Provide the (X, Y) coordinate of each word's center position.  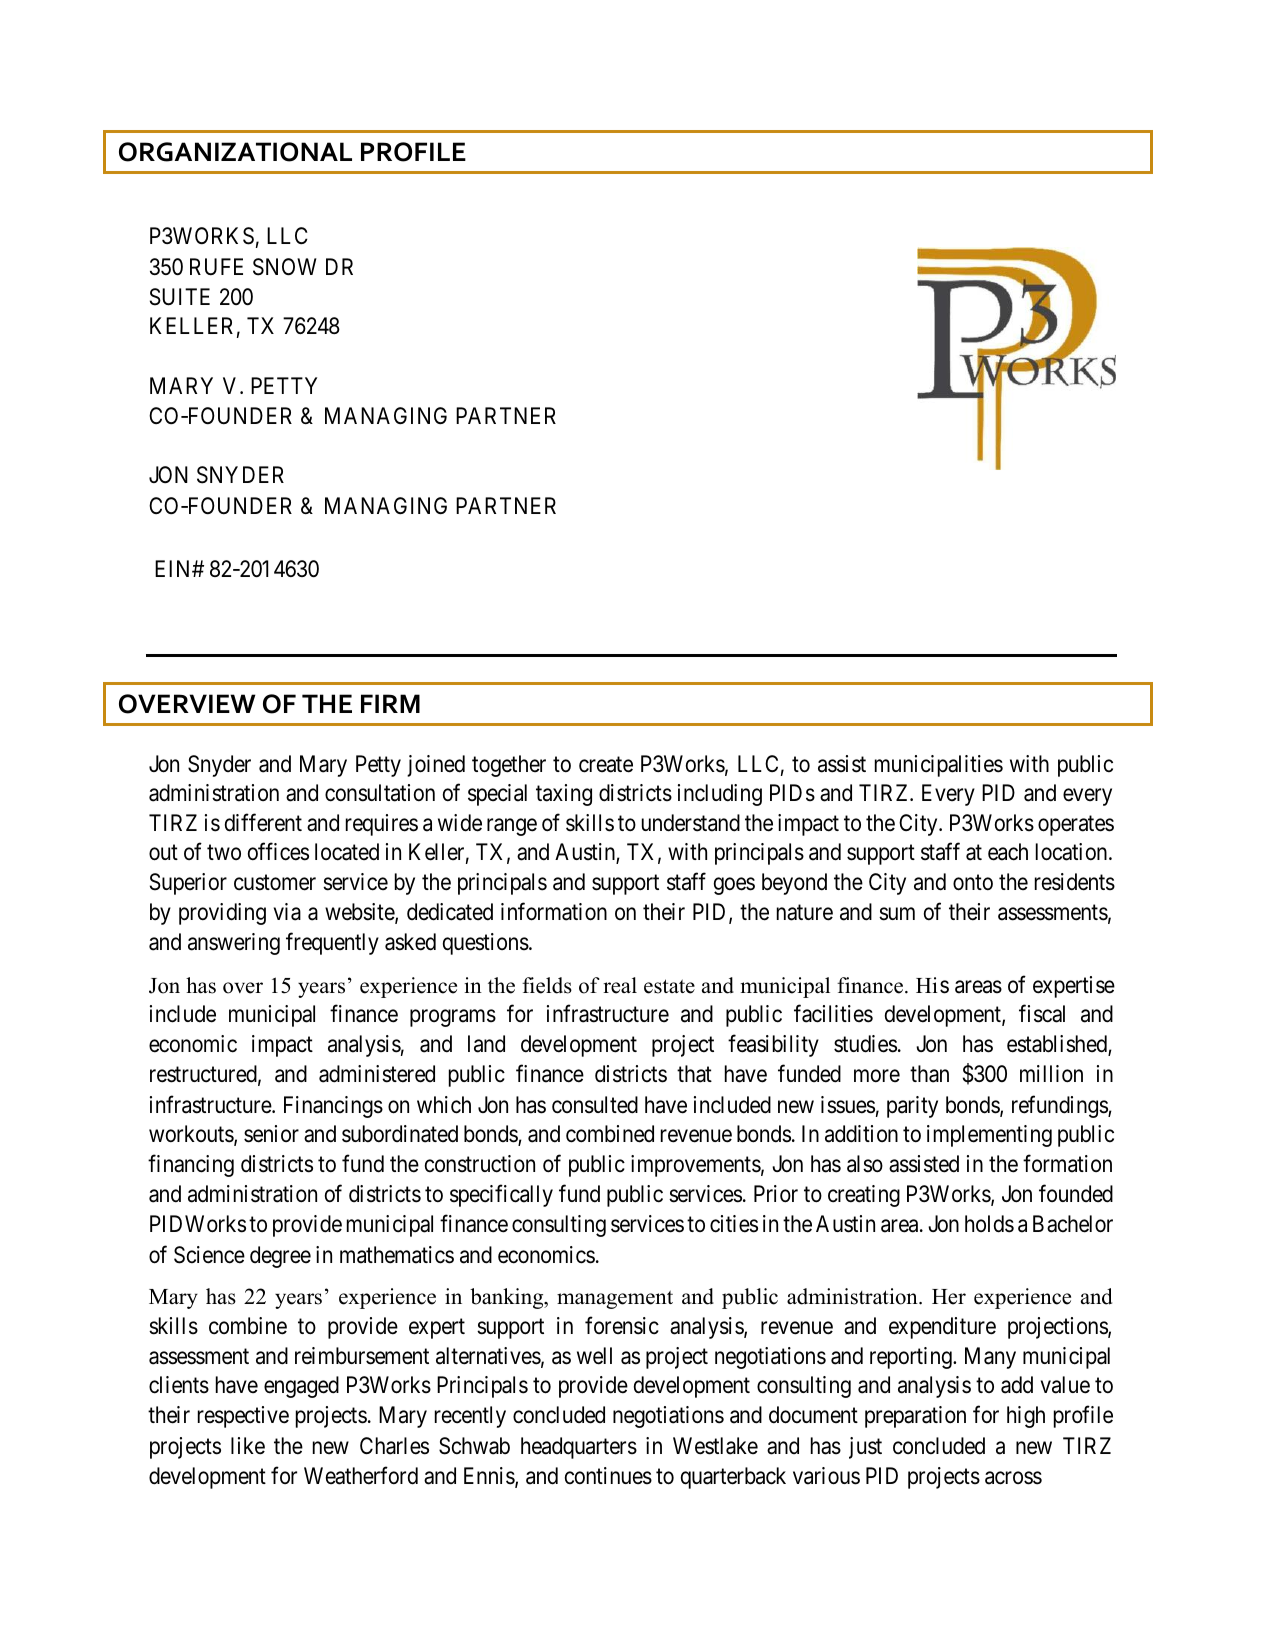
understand (691, 823)
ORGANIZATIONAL (235, 152)
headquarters (579, 1448)
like (248, 1446)
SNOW (285, 267)
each (1008, 852)
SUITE (180, 297)
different (263, 822)
